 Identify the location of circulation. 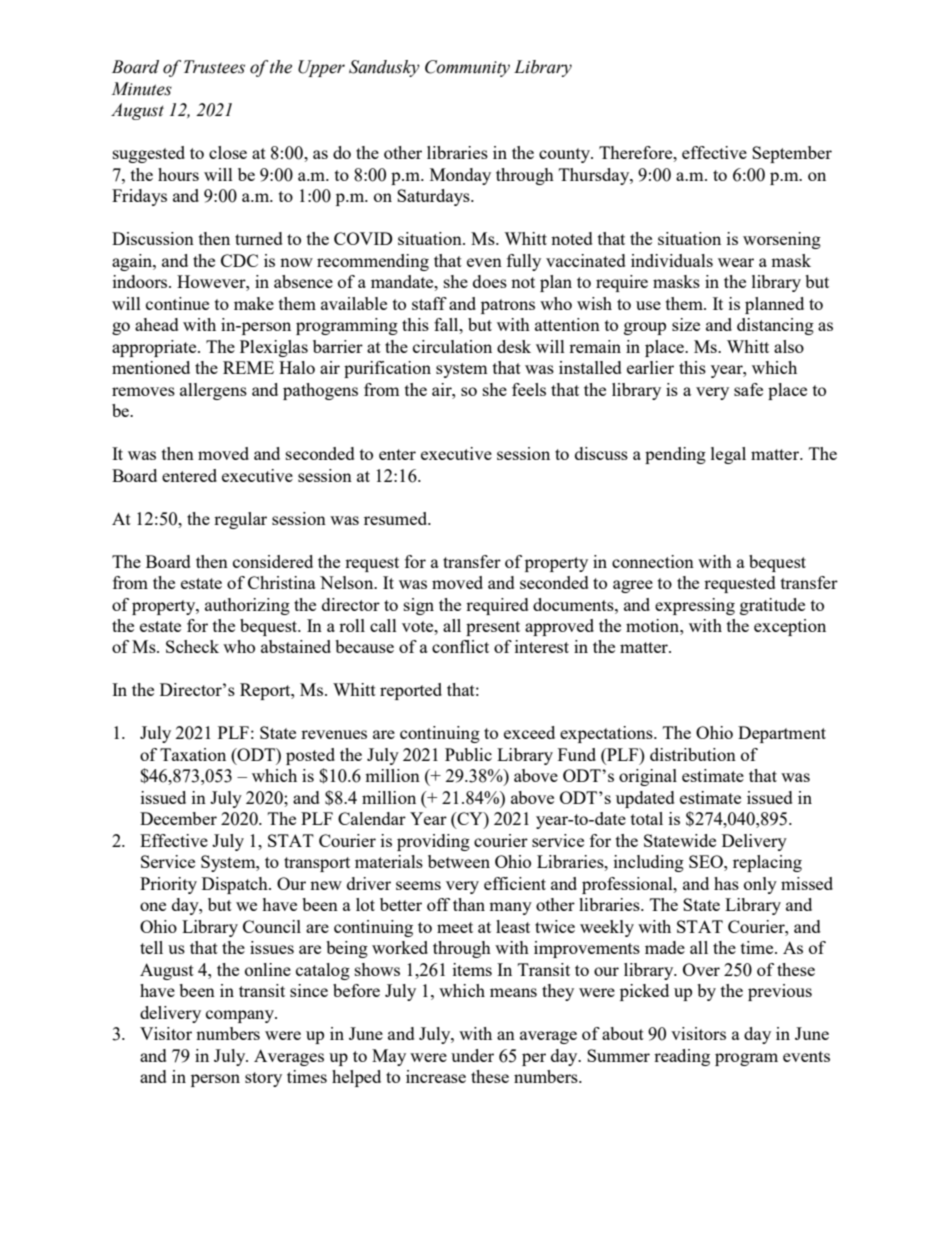
(452, 346).
